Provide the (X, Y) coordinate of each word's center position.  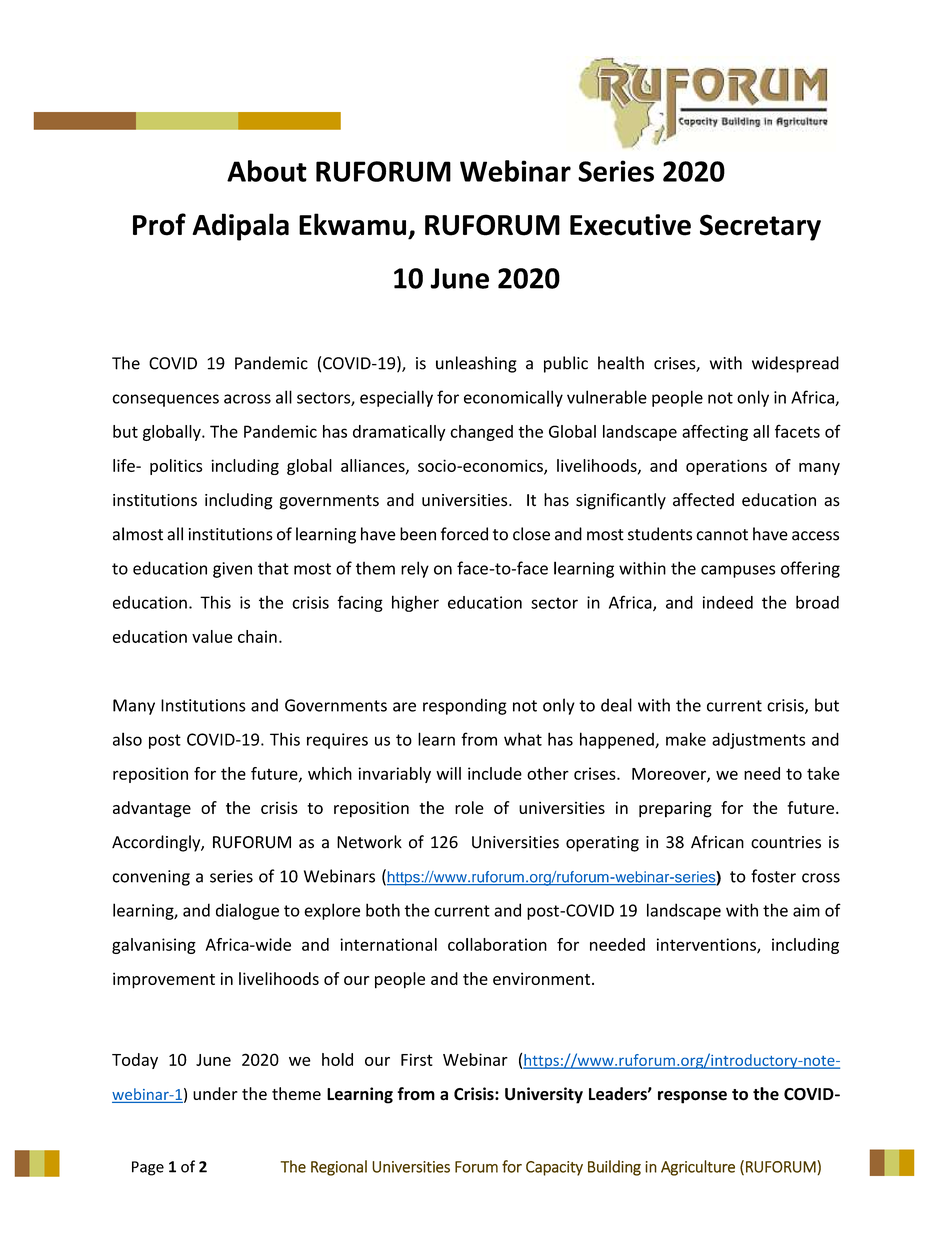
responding (465, 706)
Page (148, 1168)
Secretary (760, 227)
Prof (159, 224)
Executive (630, 225)
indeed (728, 602)
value (212, 636)
